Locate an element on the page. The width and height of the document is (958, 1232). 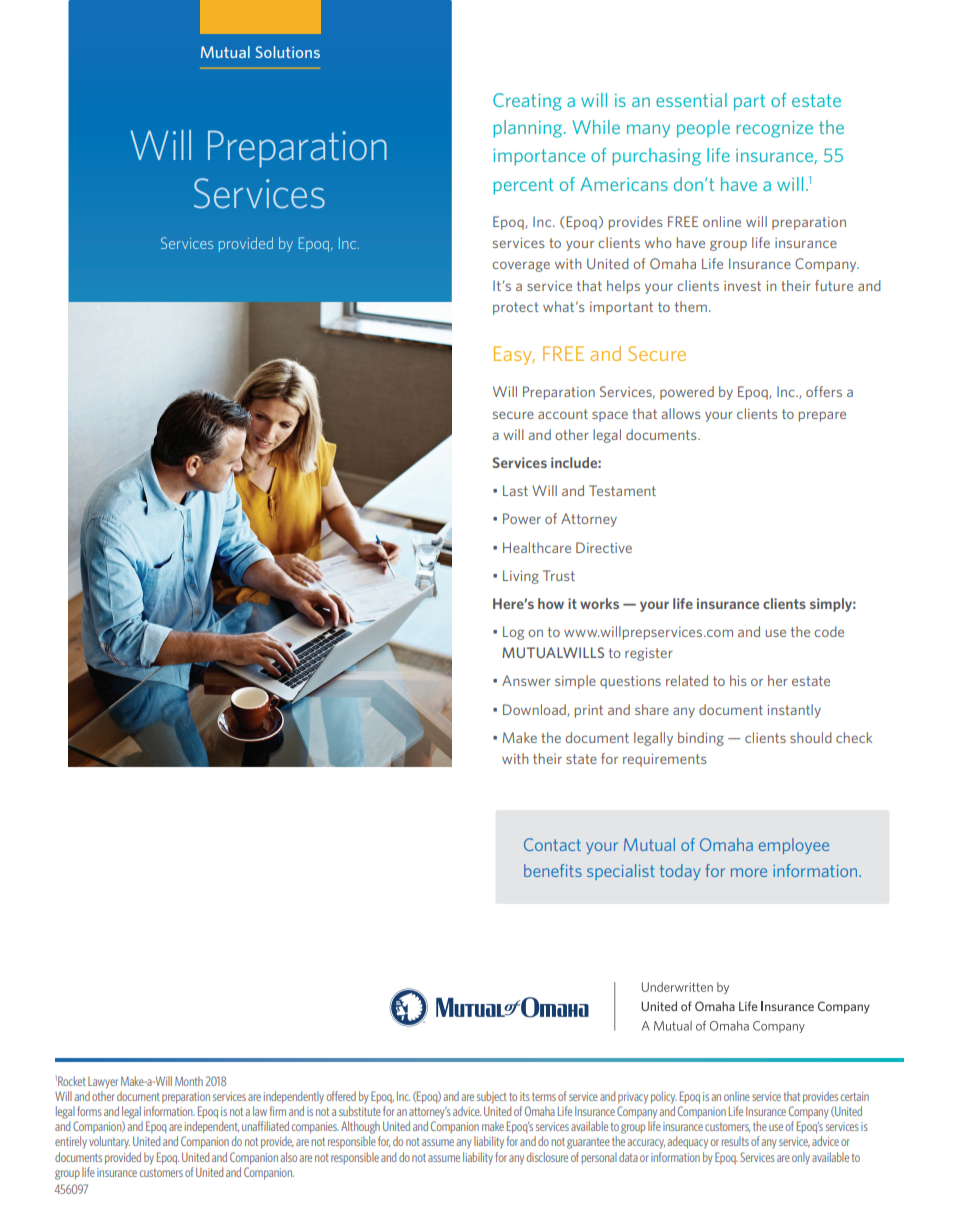
Log is located at coordinates (513, 633).
